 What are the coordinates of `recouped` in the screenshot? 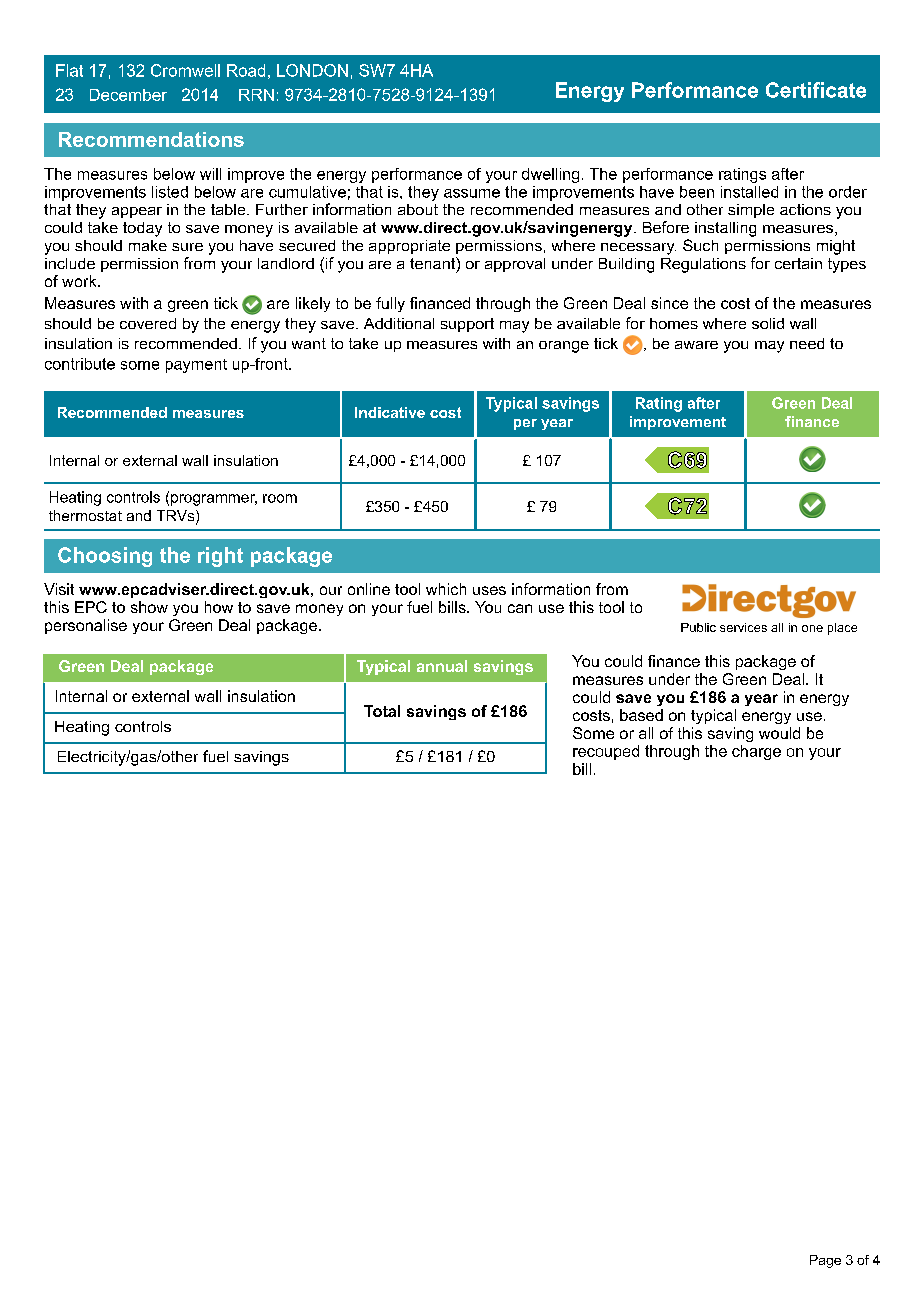 It's located at (606, 752).
